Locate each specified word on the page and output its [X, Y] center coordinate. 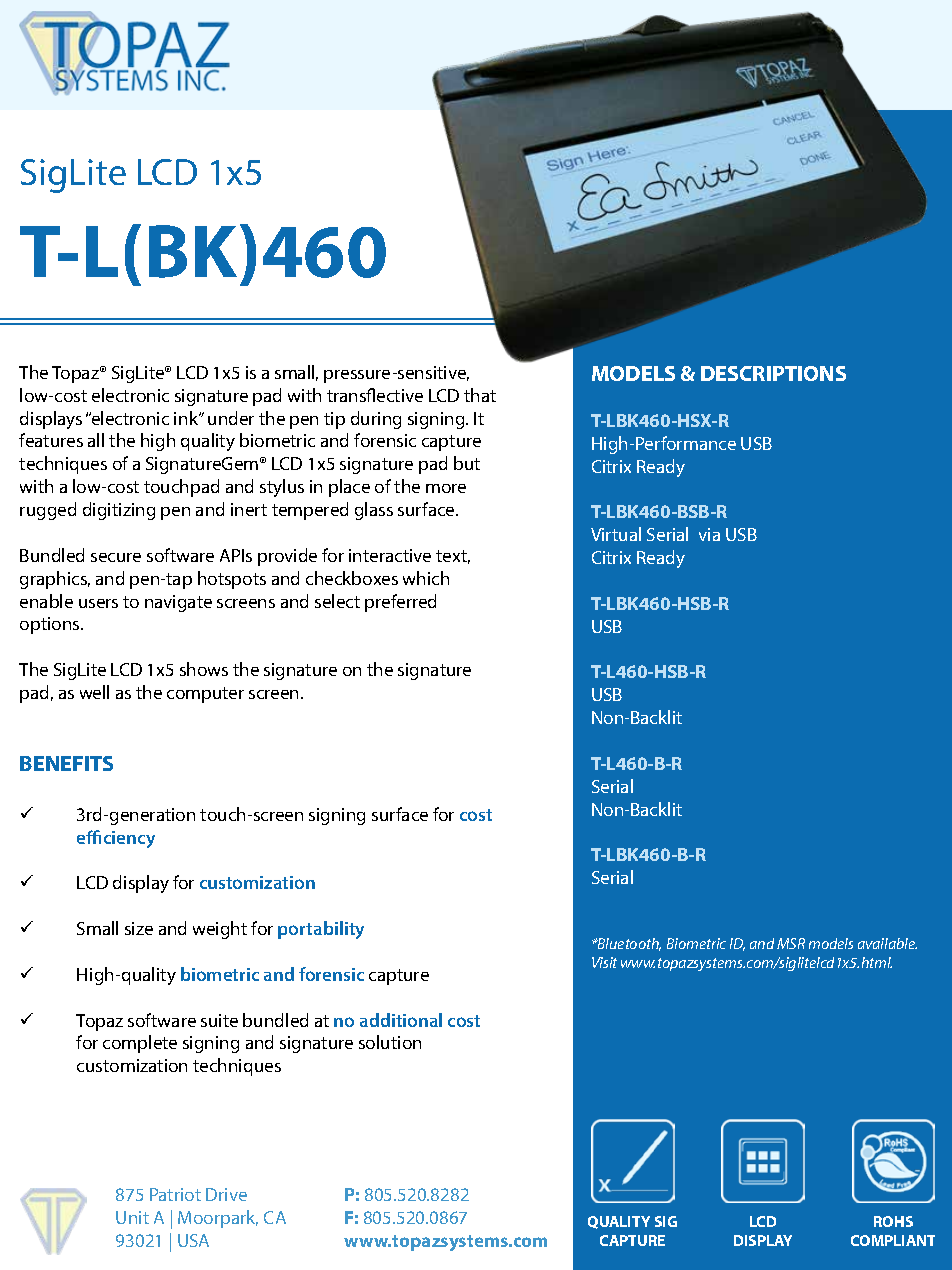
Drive [226, 1194]
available [887, 943]
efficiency [116, 839]
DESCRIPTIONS [773, 373]
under [231, 418]
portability [321, 930]
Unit [132, 1217]
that [480, 395]
